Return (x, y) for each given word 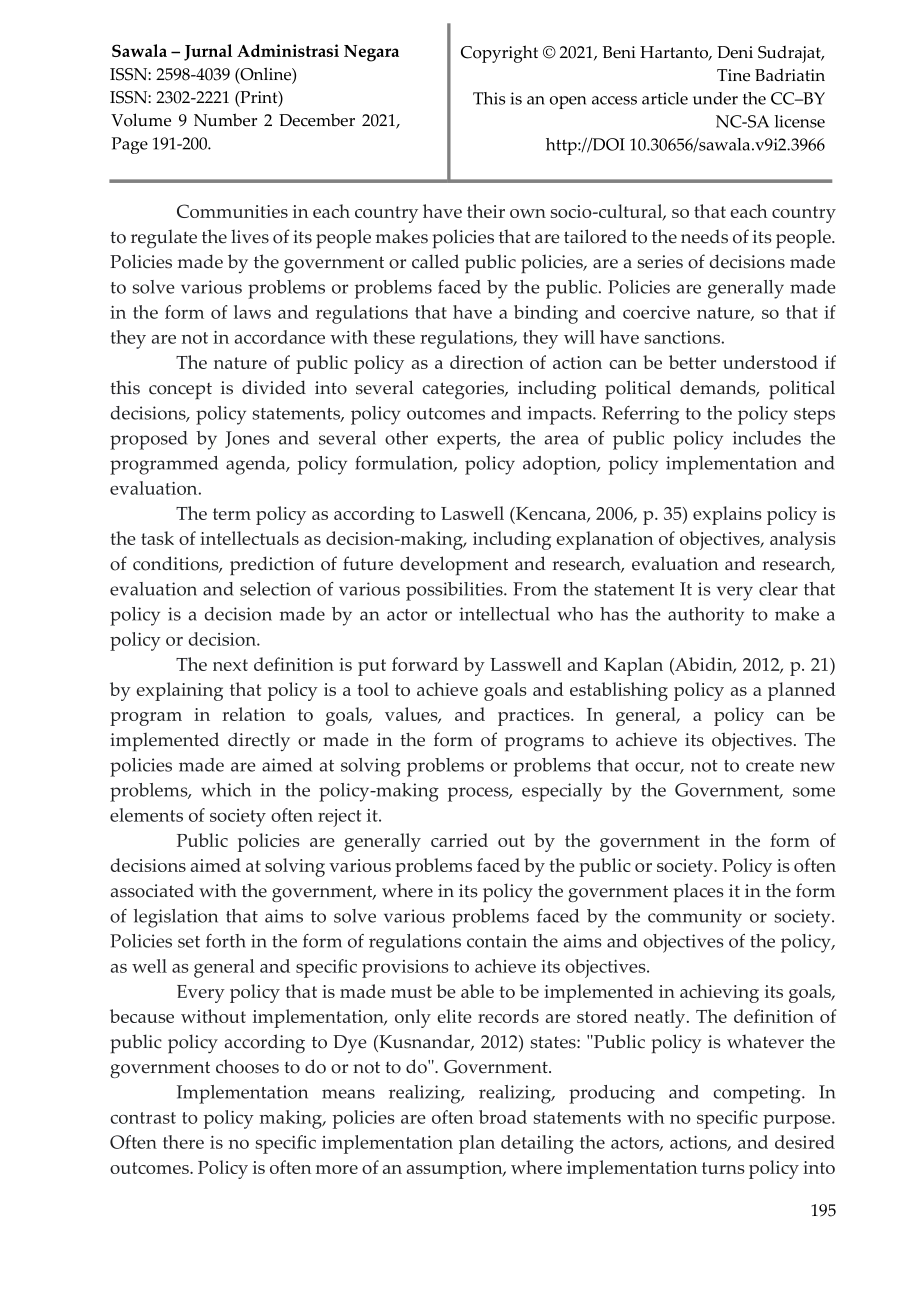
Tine (733, 75)
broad (503, 1117)
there (183, 1142)
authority (706, 616)
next (230, 665)
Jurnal (208, 52)
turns (723, 1168)
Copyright (499, 54)
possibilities (455, 591)
